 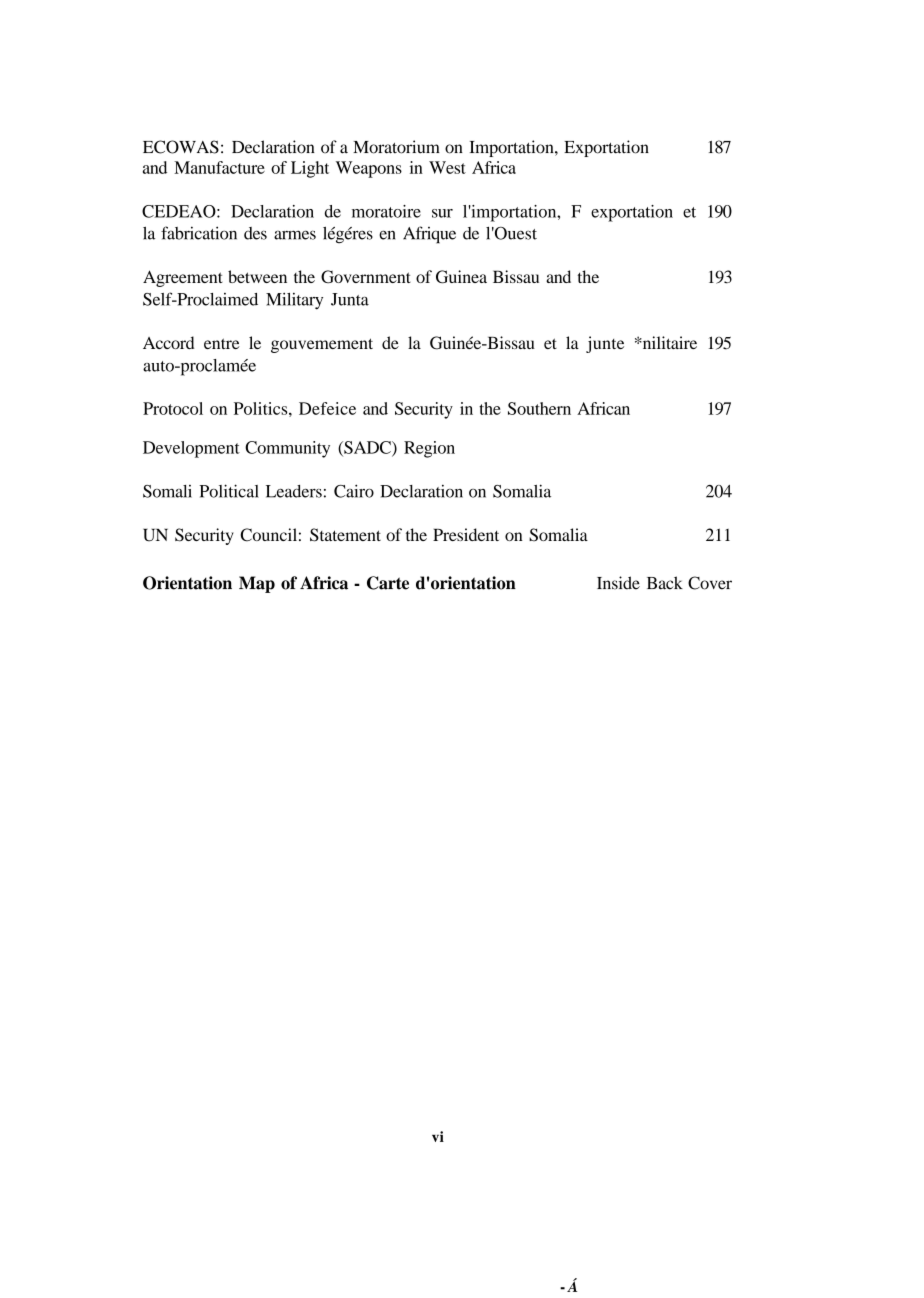 What do you see at coordinates (466, 534) in the screenshot?
I see `President` at bounding box center [466, 534].
